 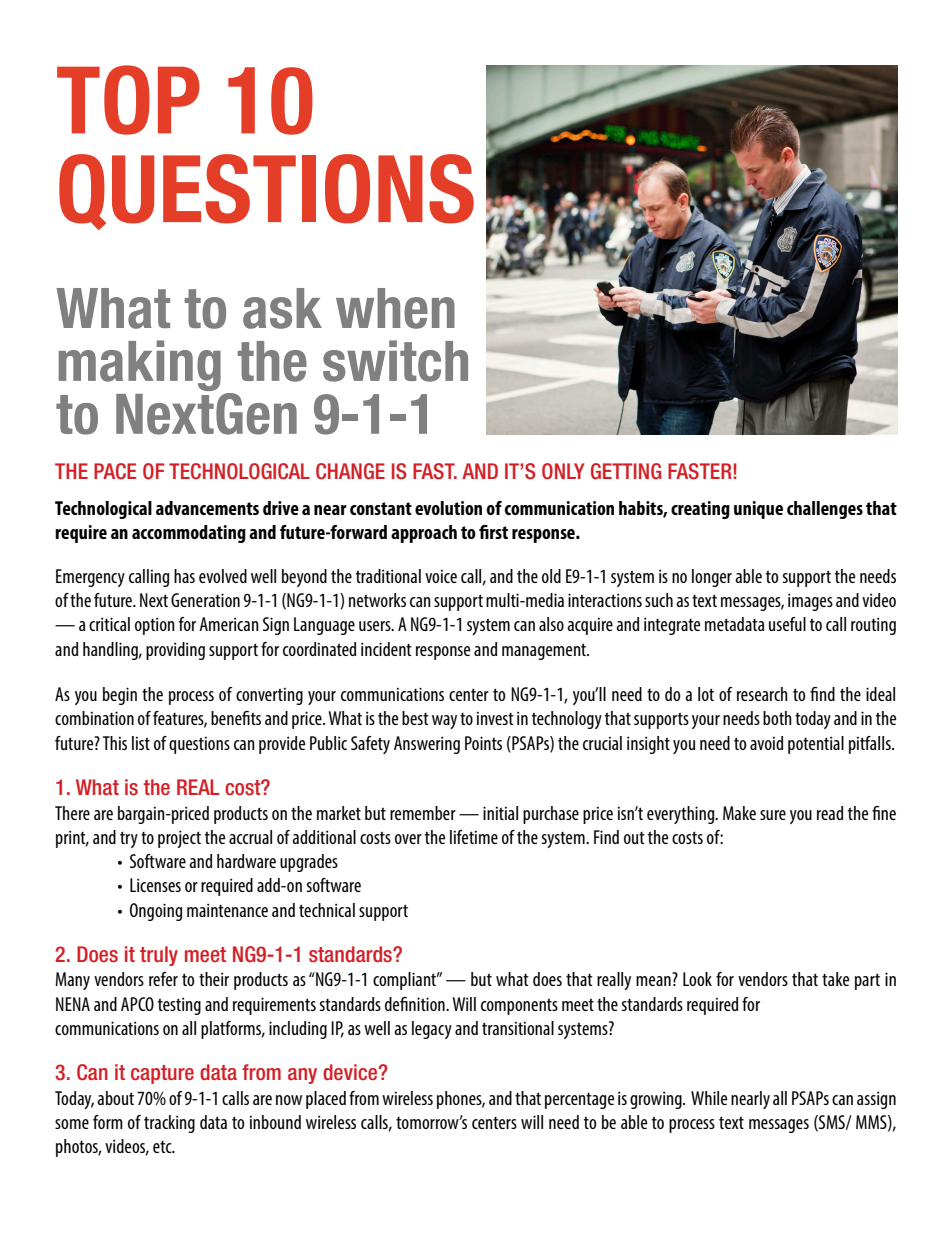 I want to click on TOP, so click(x=128, y=100).
